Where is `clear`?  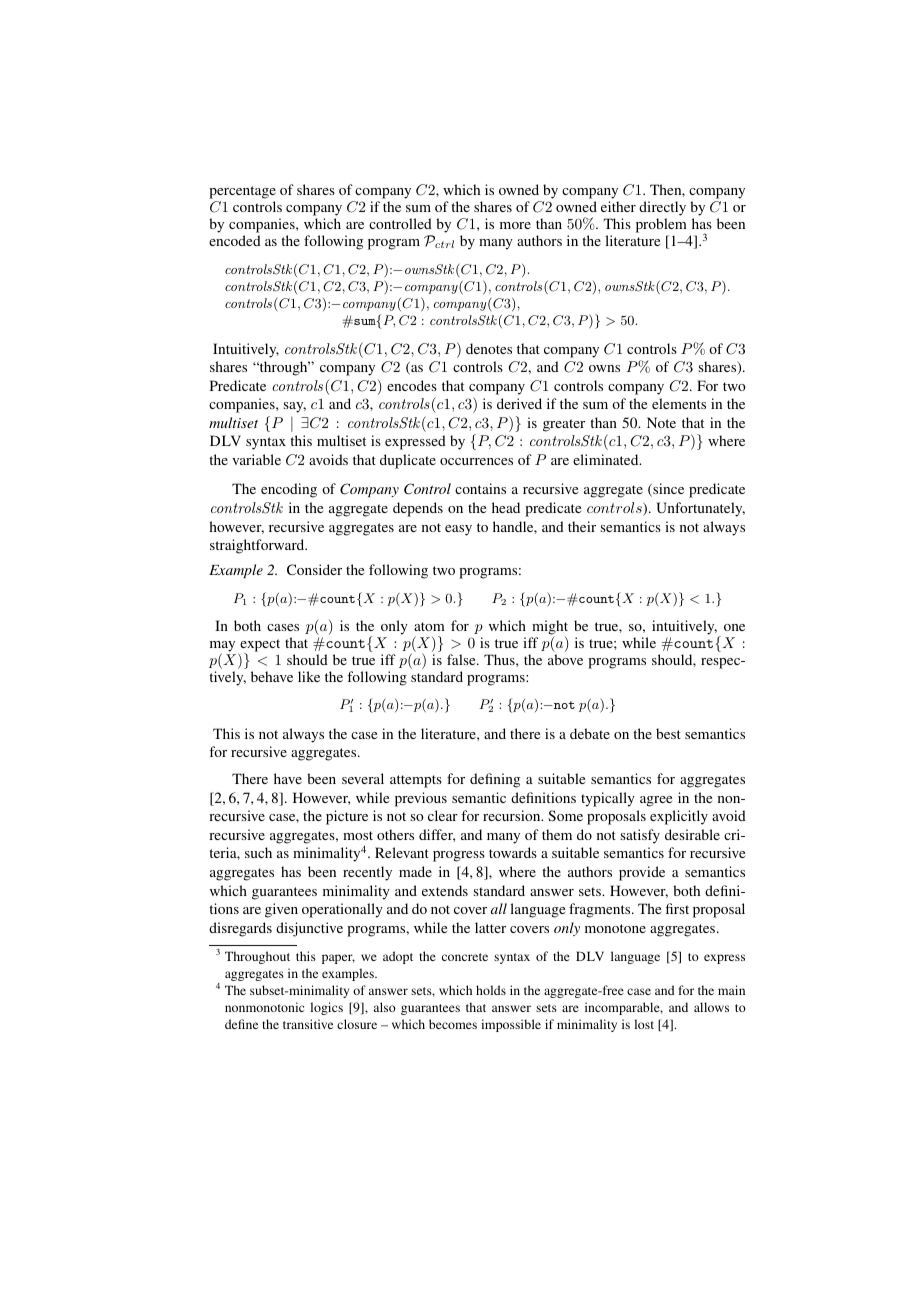
clear is located at coordinates (443, 815).
